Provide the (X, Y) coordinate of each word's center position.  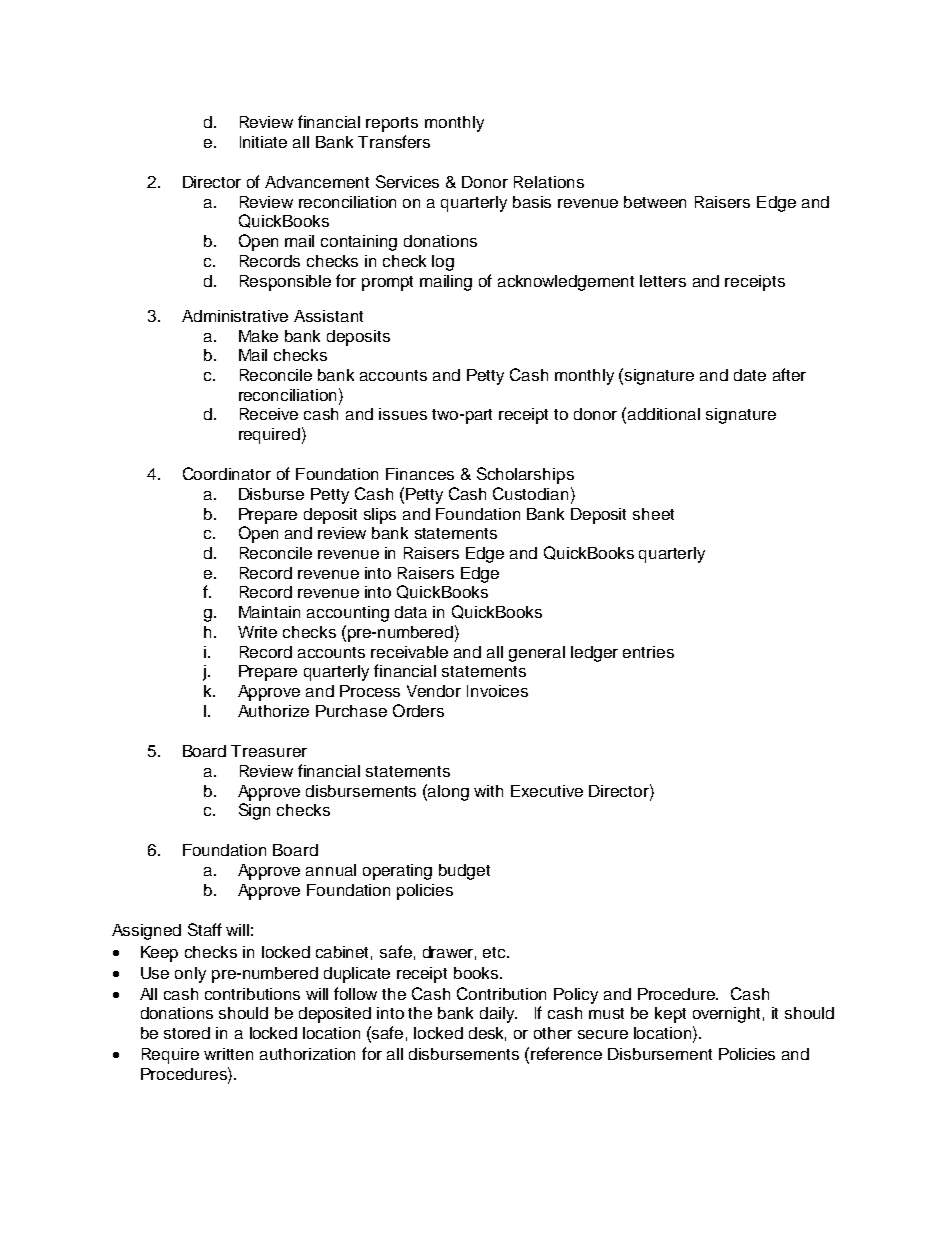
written (228, 1054)
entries (648, 652)
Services (407, 181)
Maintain (269, 612)
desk (487, 1034)
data (411, 612)
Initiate (263, 142)
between (655, 202)
